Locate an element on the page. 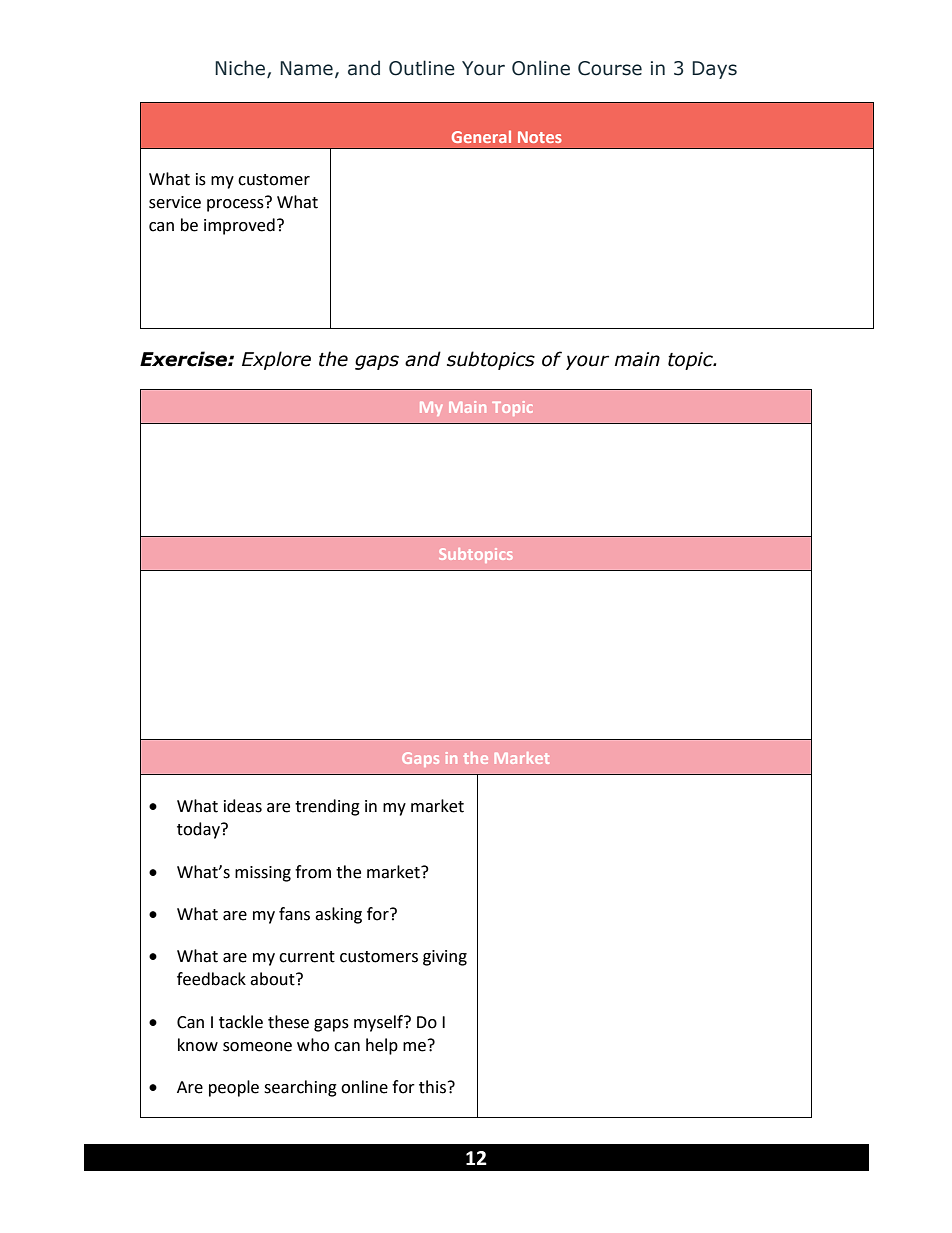 This document has width=952, height=1233. someone is located at coordinates (257, 1047).
